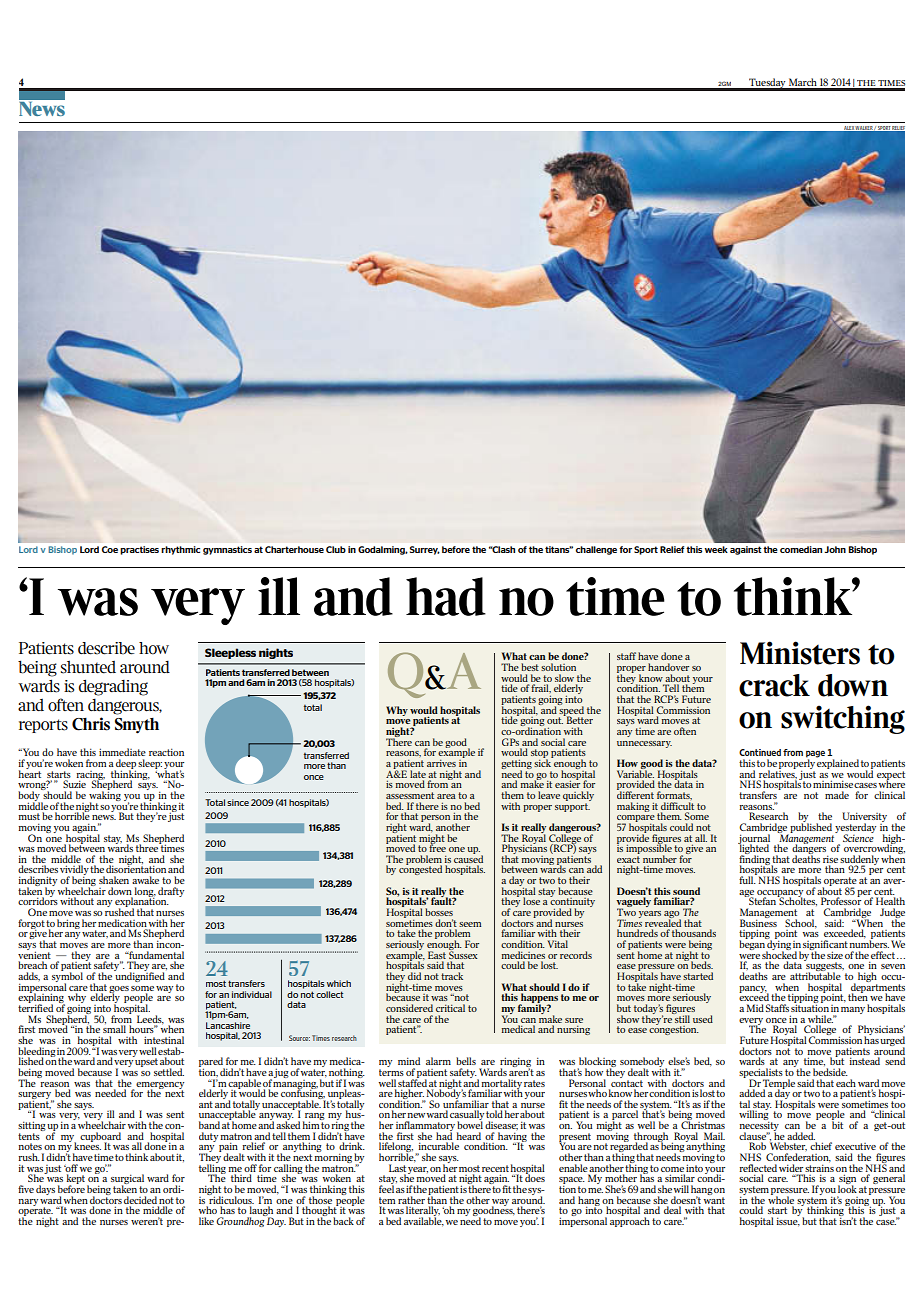 The image size is (924, 1308). I want to click on drafty, so click(171, 892).
